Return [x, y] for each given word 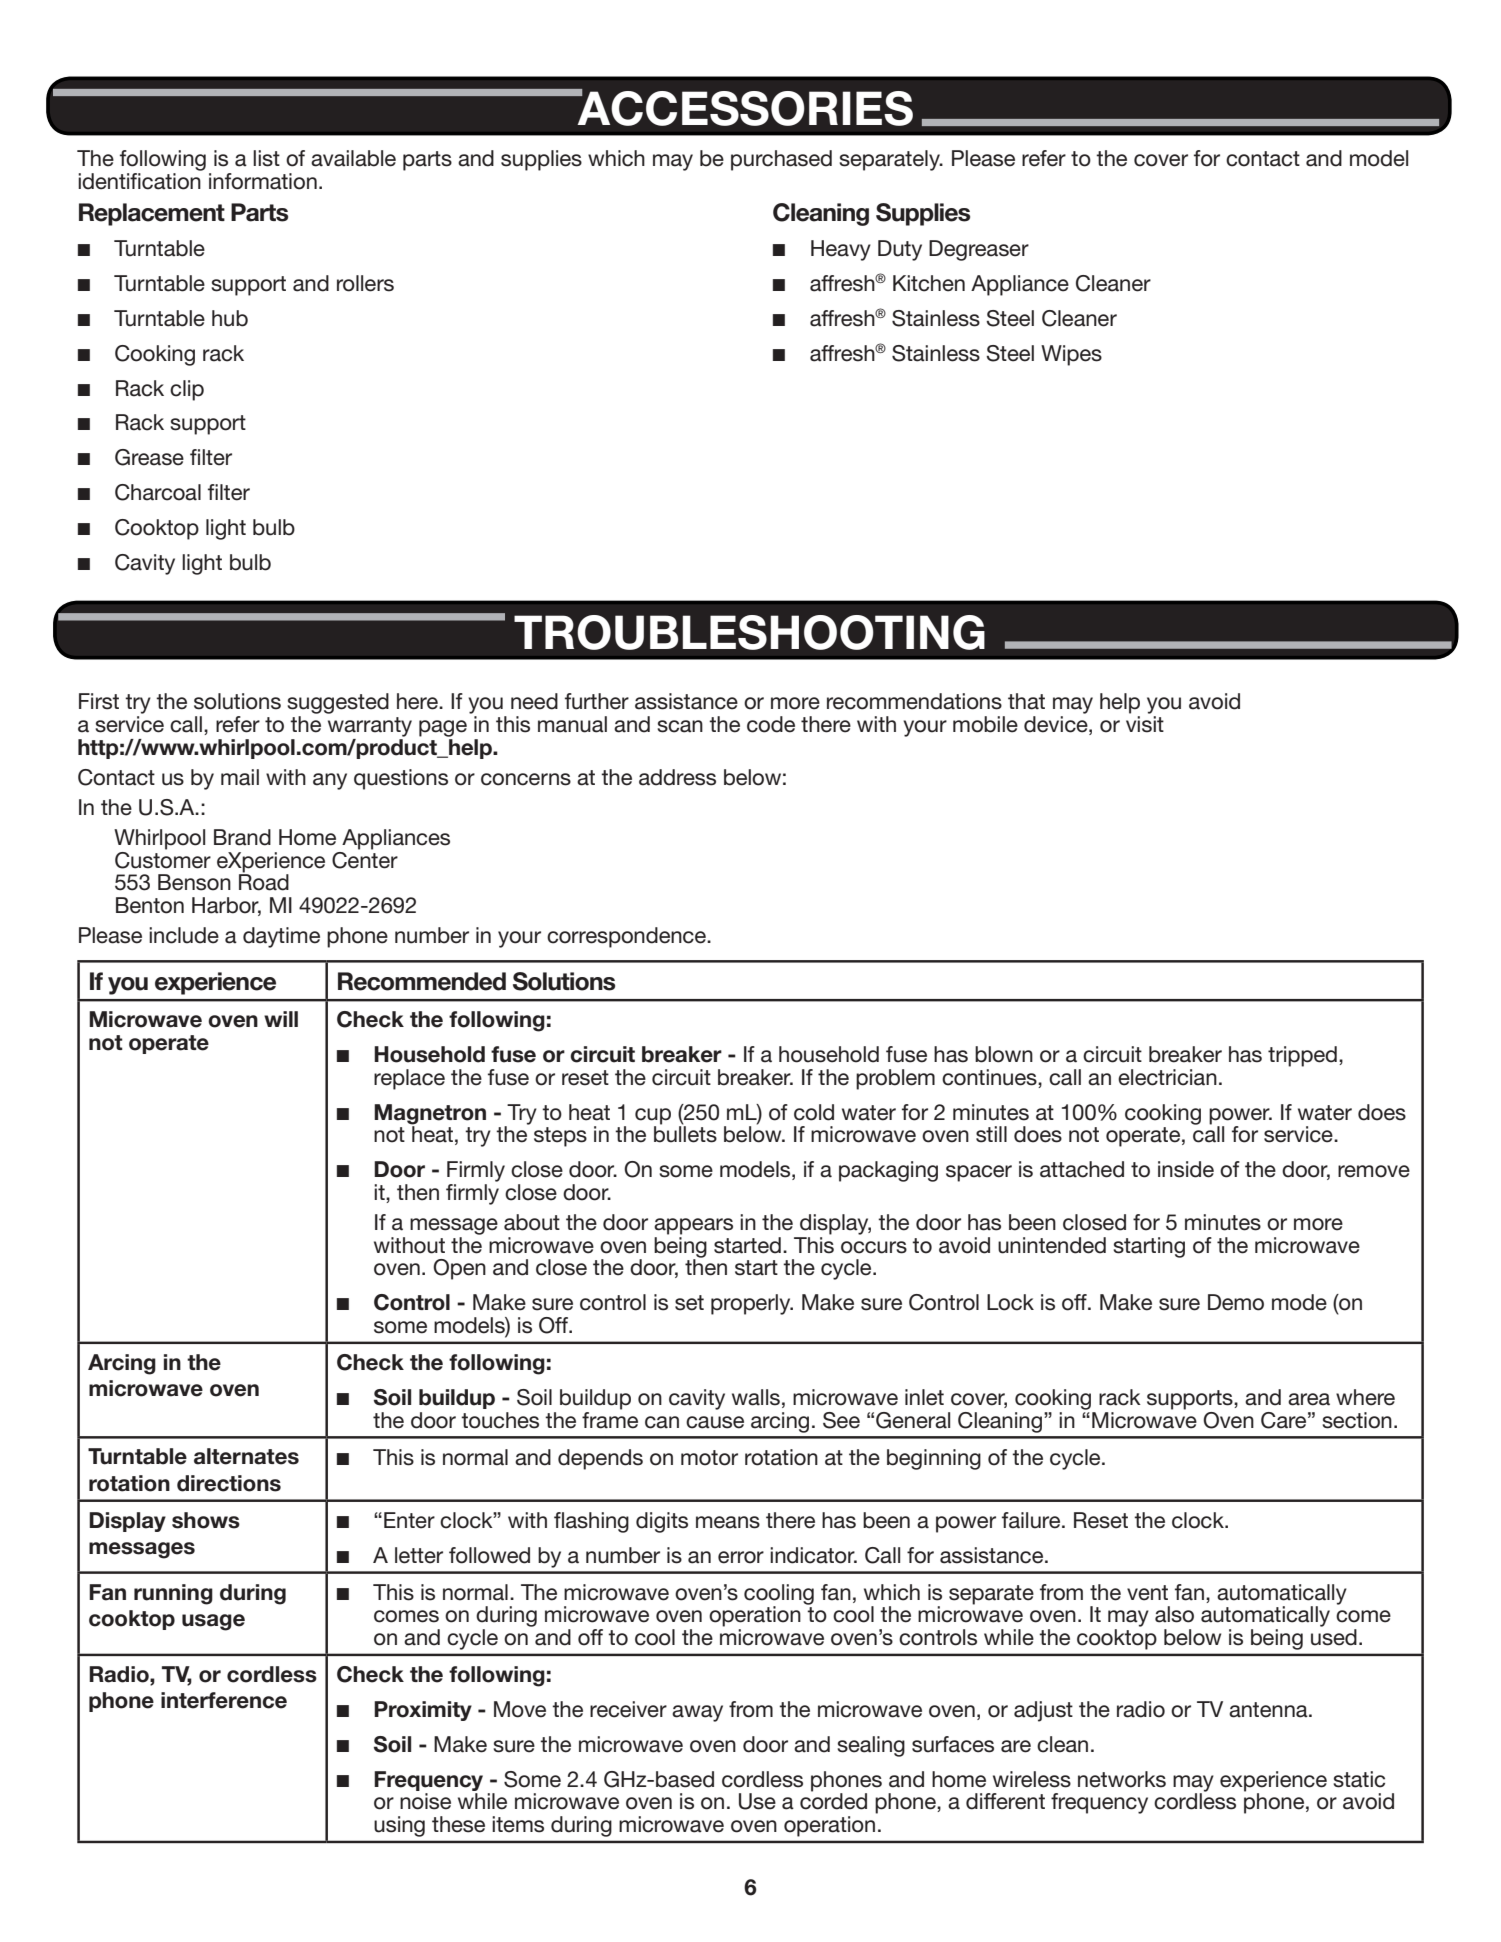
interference [224, 1700]
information [263, 181]
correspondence [627, 937]
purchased [781, 160]
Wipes [1071, 355]
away [697, 1713]
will [281, 1019]
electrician [1167, 1077]
